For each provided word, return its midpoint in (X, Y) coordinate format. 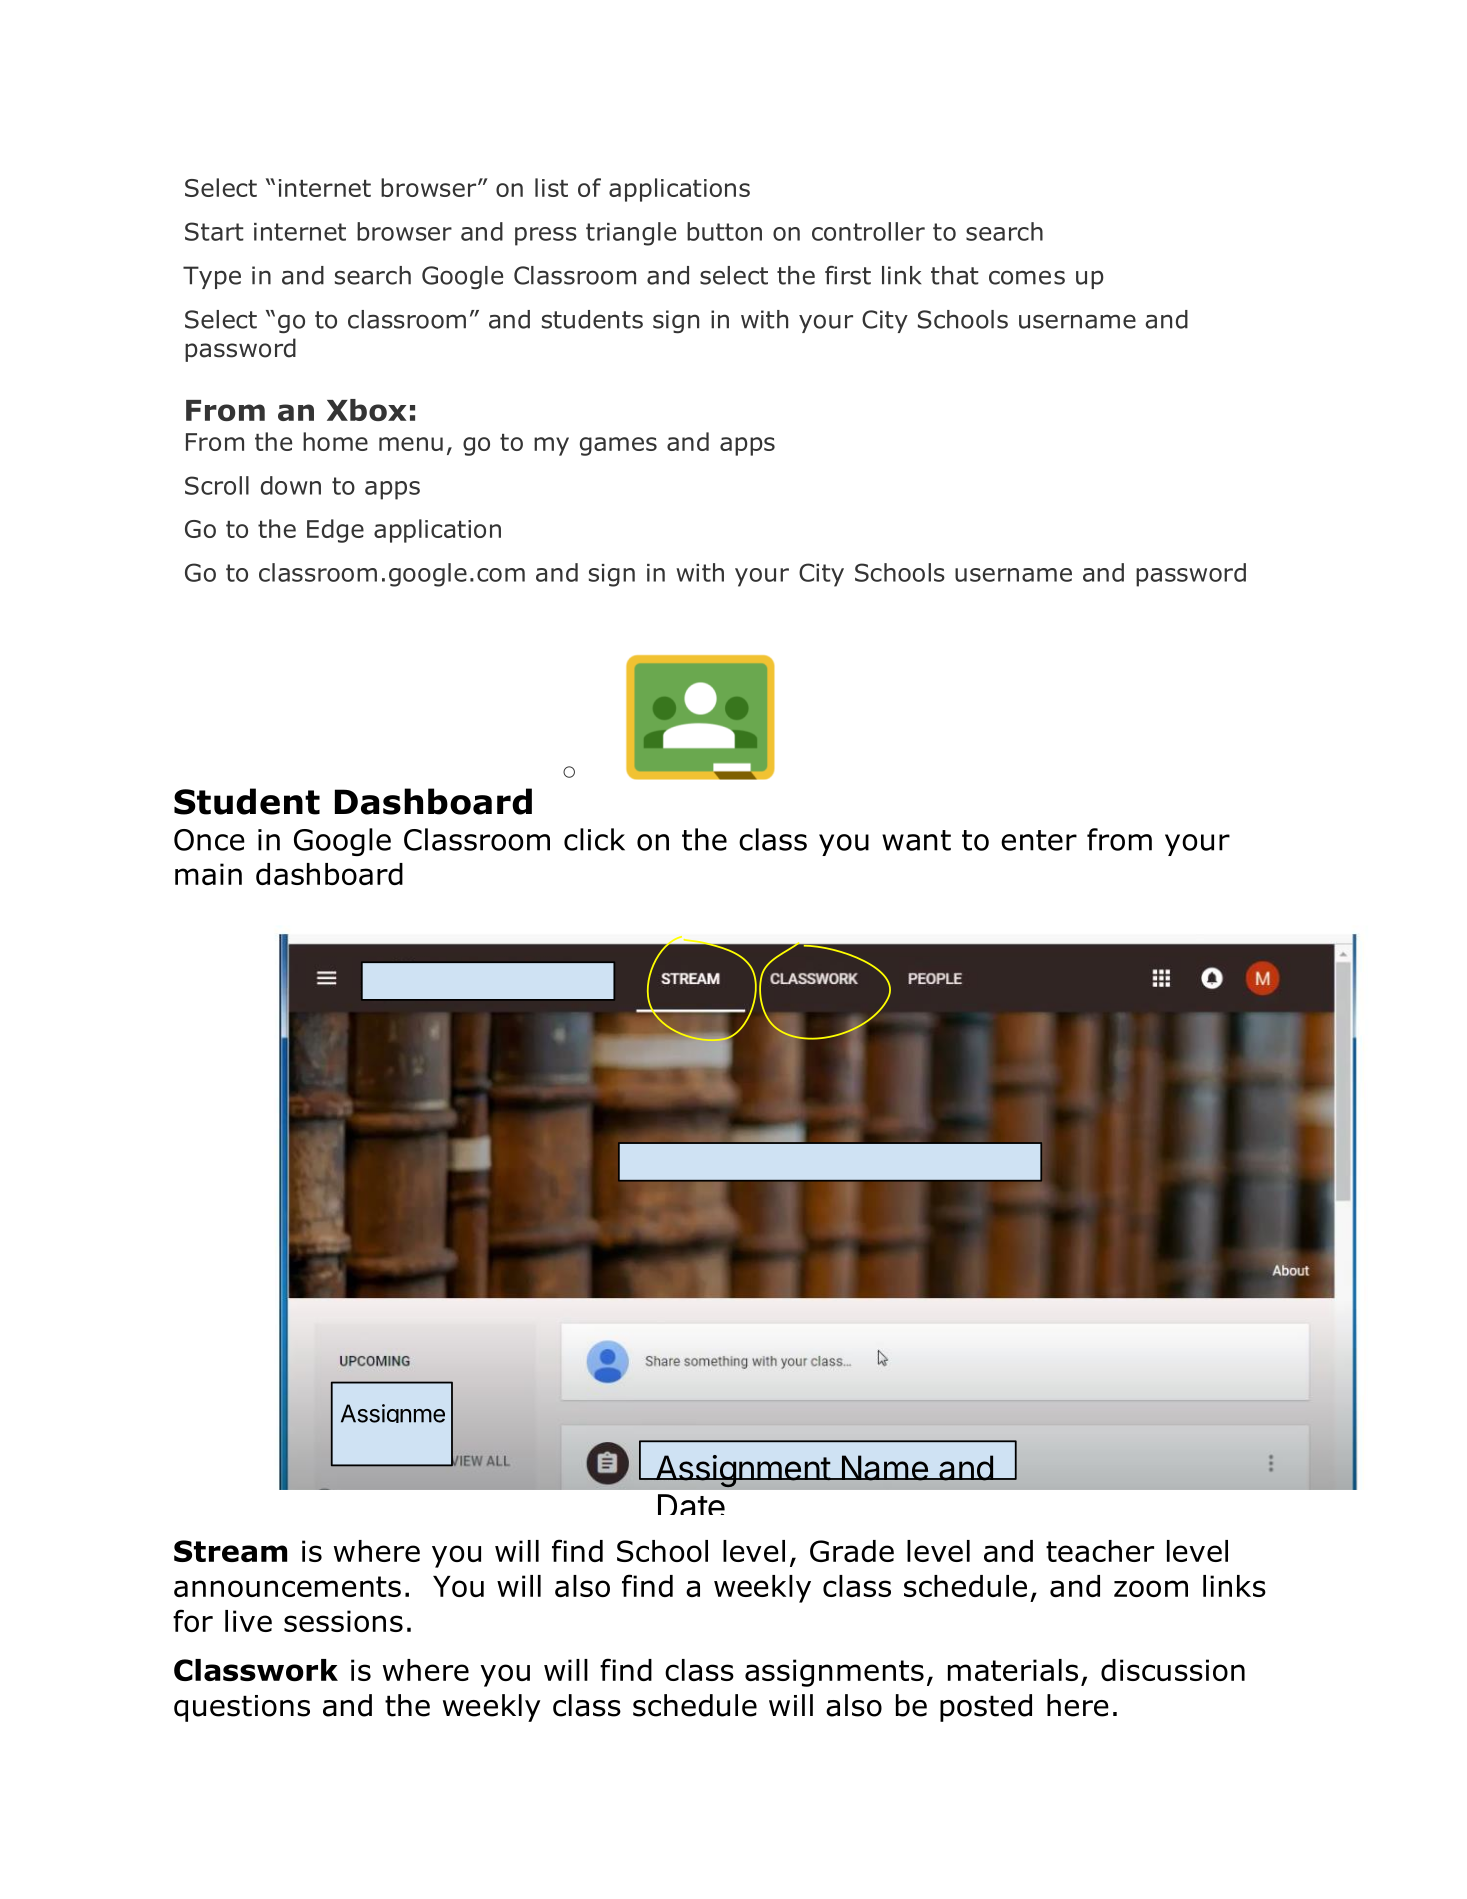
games (618, 446)
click (594, 839)
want (916, 840)
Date (691, 1504)
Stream (230, 1551)
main (208, 874)
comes (1027, 277)
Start (214, 231)
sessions (343, 1621)
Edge (335, 531)
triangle (631, 234)
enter (1039, 840)
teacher (1100, 1551)
